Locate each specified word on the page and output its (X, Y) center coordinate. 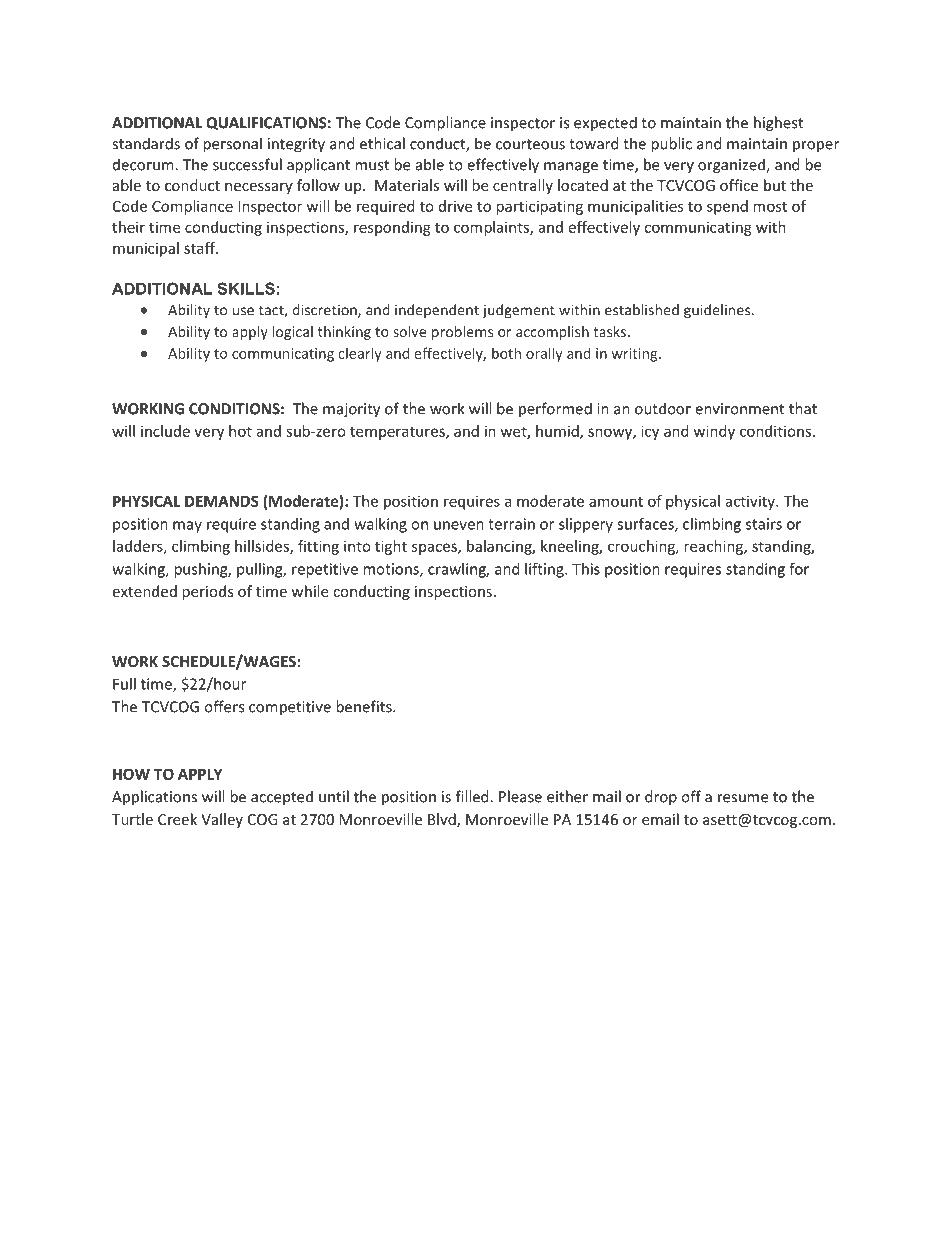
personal (232, 145)
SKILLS (246, 288)
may (187, 527)
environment (739, 409)
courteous (530, 144)
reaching (714, 547)
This (586, 569)
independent (437, 311)
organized (732, 166)
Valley (222, 820)
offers (224, 706)
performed (555, 410)
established (642, 310)
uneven (459, 525)
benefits (365, 706)
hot (240, 431)
